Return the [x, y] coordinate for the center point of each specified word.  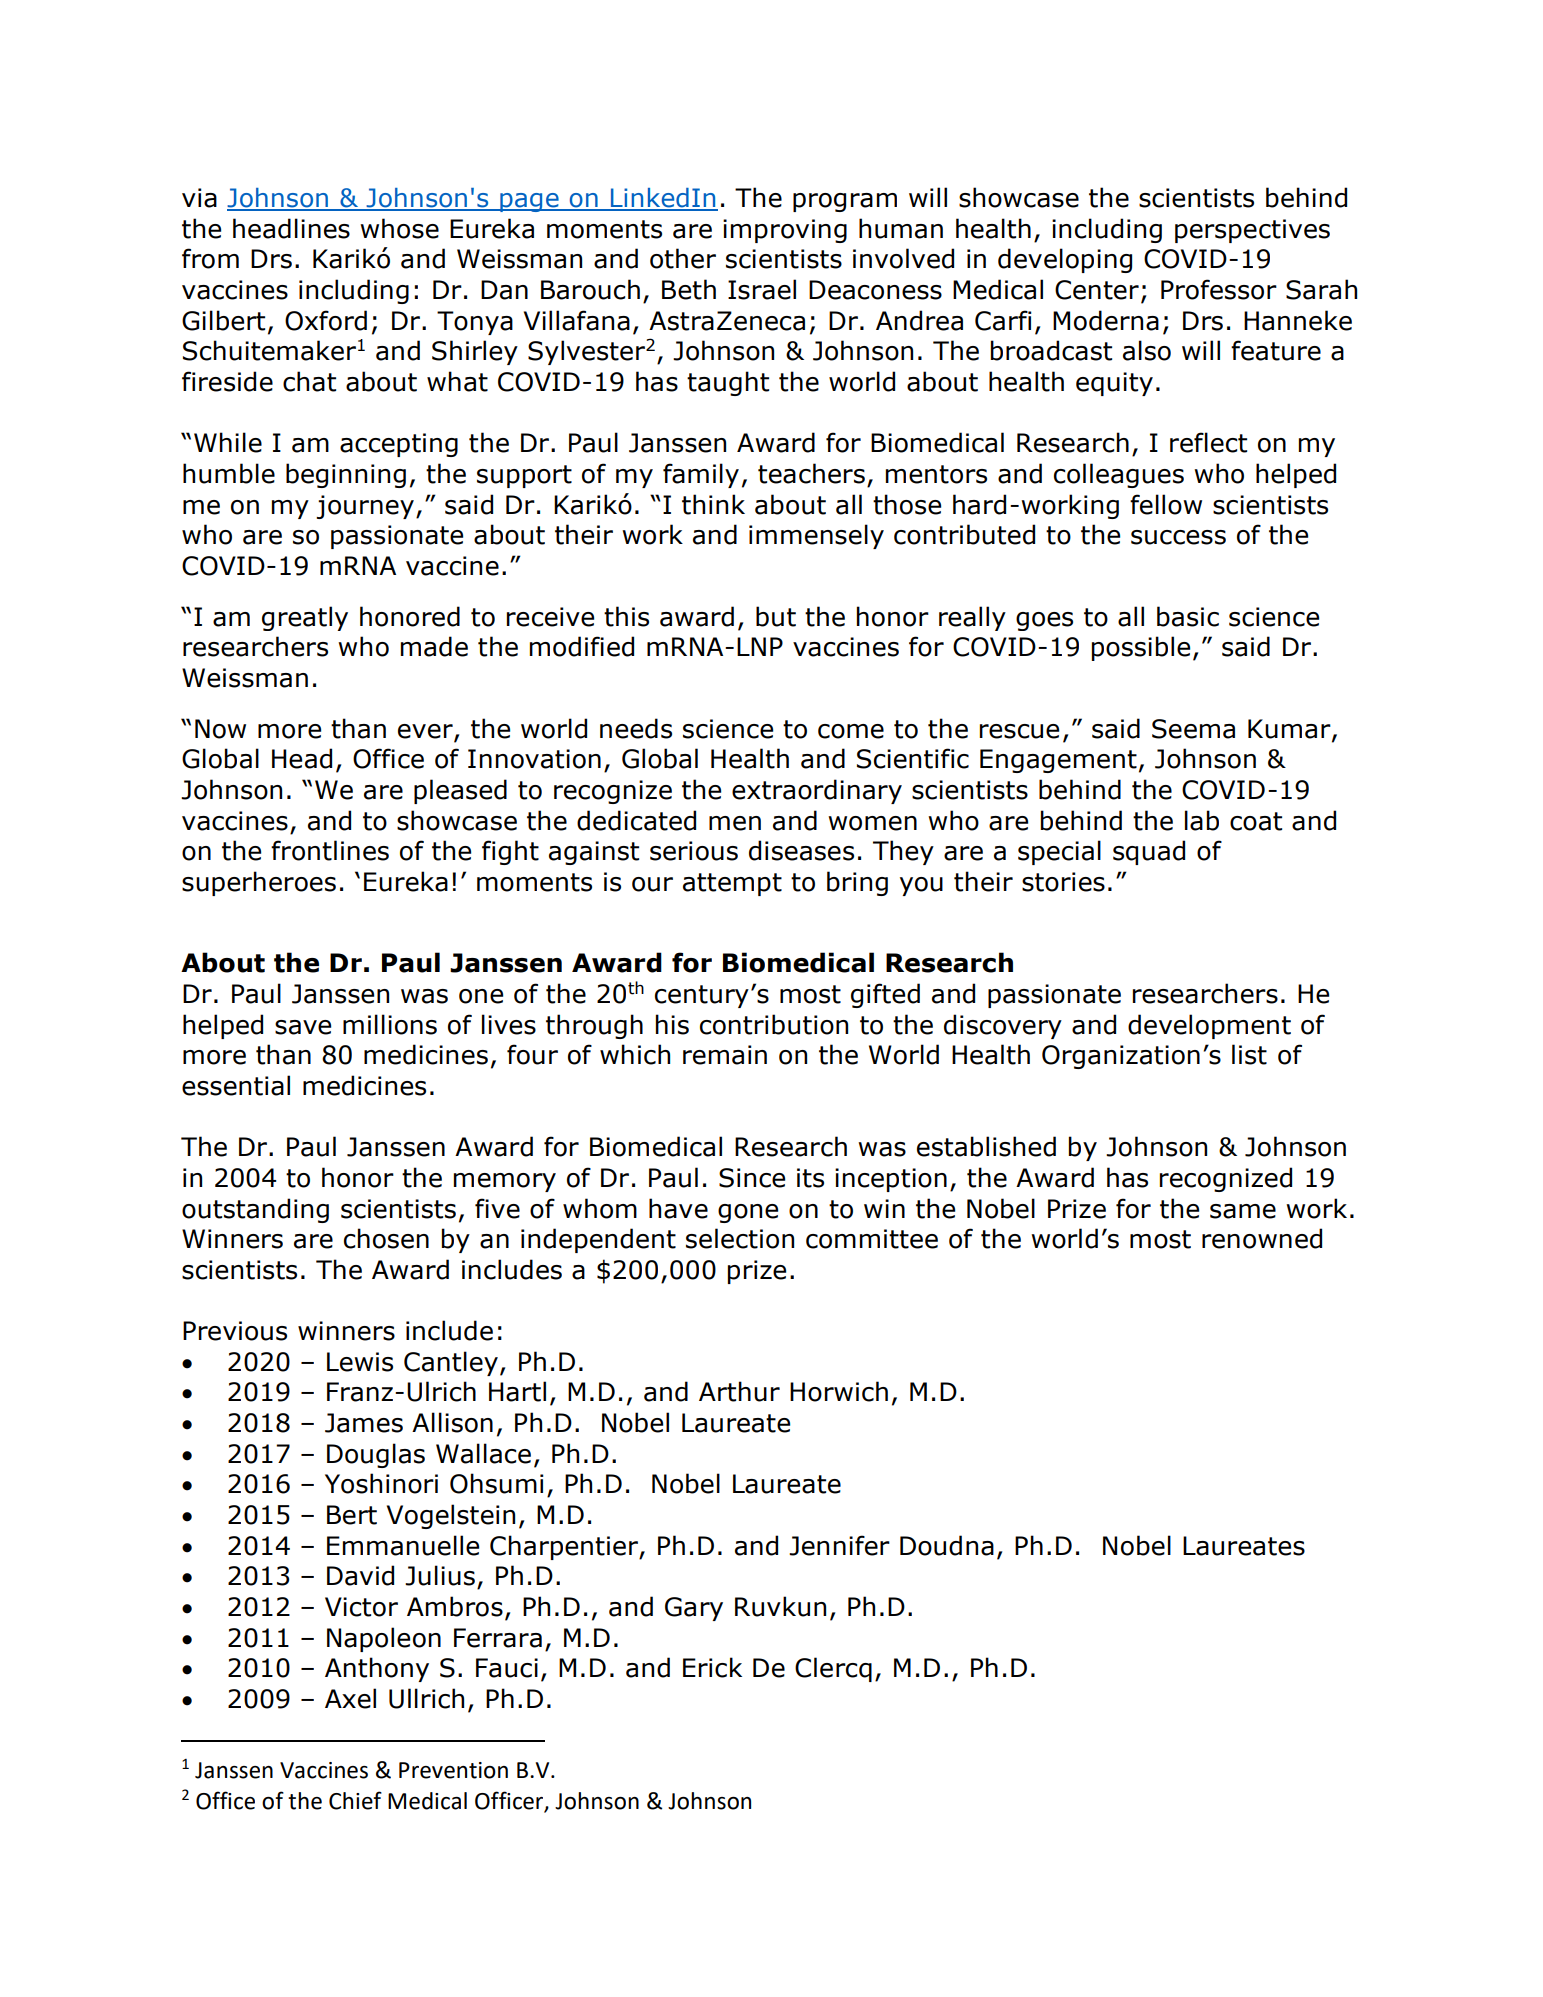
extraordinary [817, 791]
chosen [386, 1238]
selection [740, 1238]
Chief [355, 1800]
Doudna [947, 1545]
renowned [1262, 1238]
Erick [712, 1667]
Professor [1219, 289]
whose [399, 228]
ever [426, 732]
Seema [1193, 729]
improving [785, 231]
